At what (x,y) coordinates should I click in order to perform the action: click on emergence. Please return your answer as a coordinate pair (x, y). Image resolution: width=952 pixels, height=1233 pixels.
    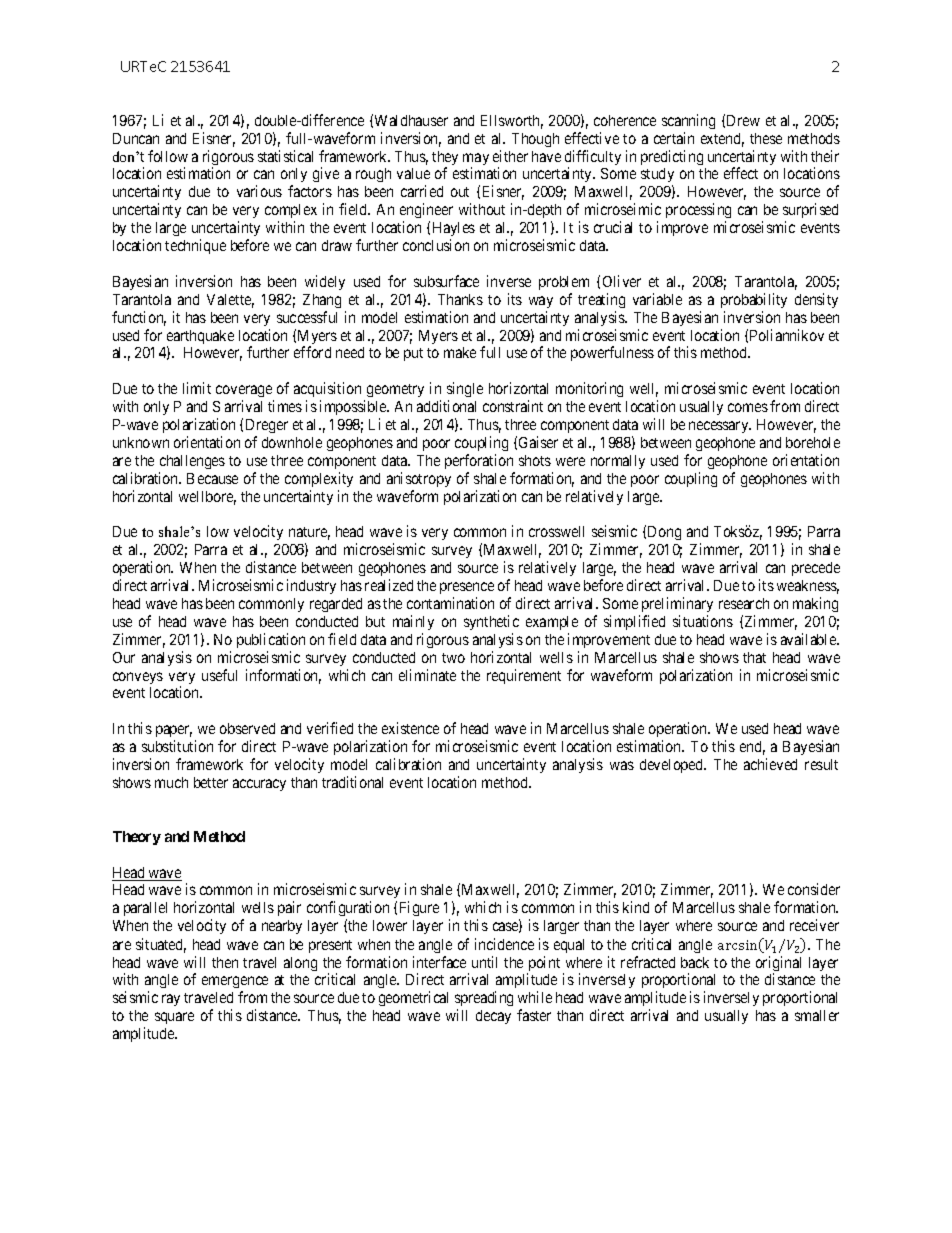
    Looking at the image, I should click on (235, 984).
